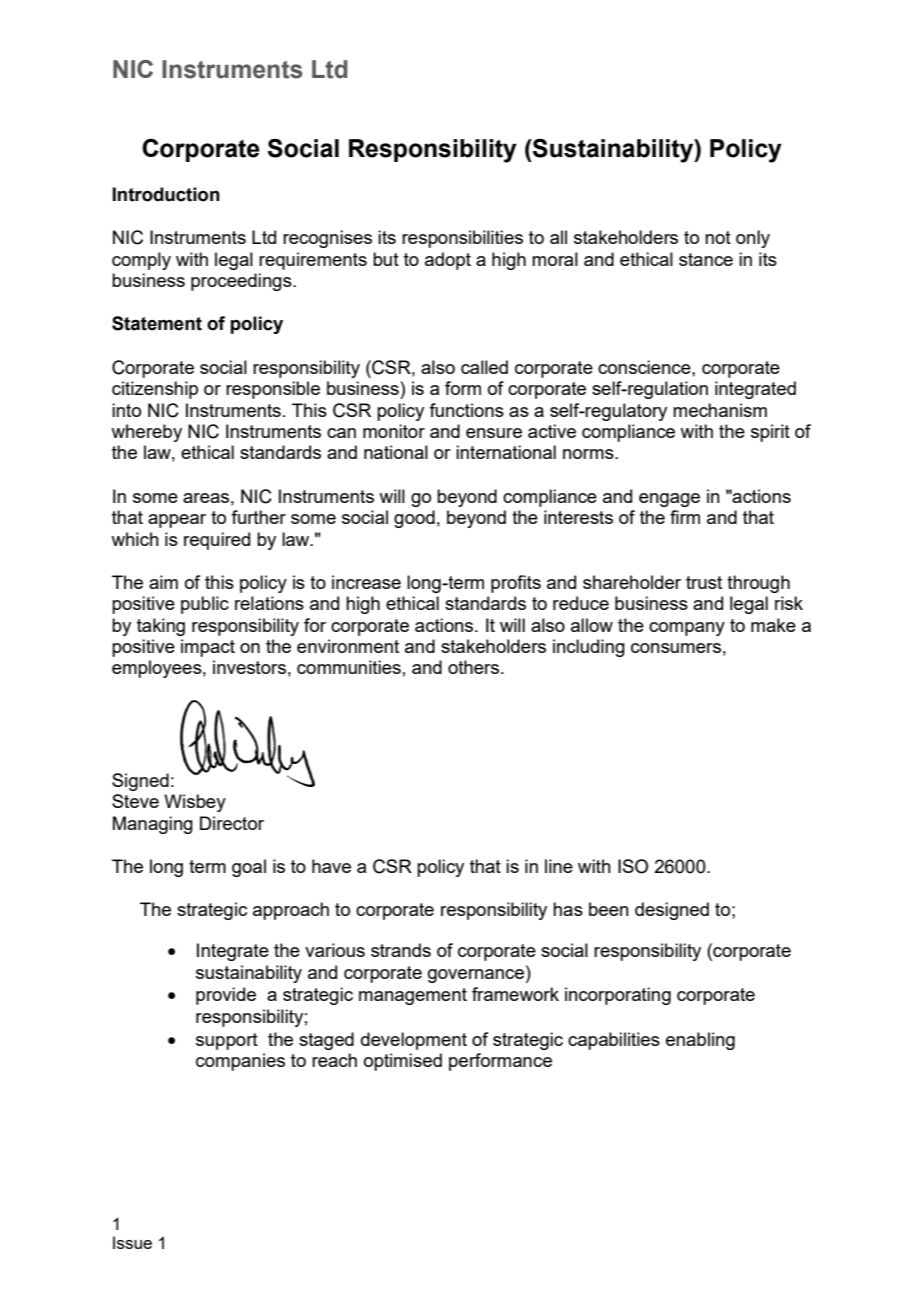 This page has width=924, height=1308. I want to click on goal, so click(249, 868).
